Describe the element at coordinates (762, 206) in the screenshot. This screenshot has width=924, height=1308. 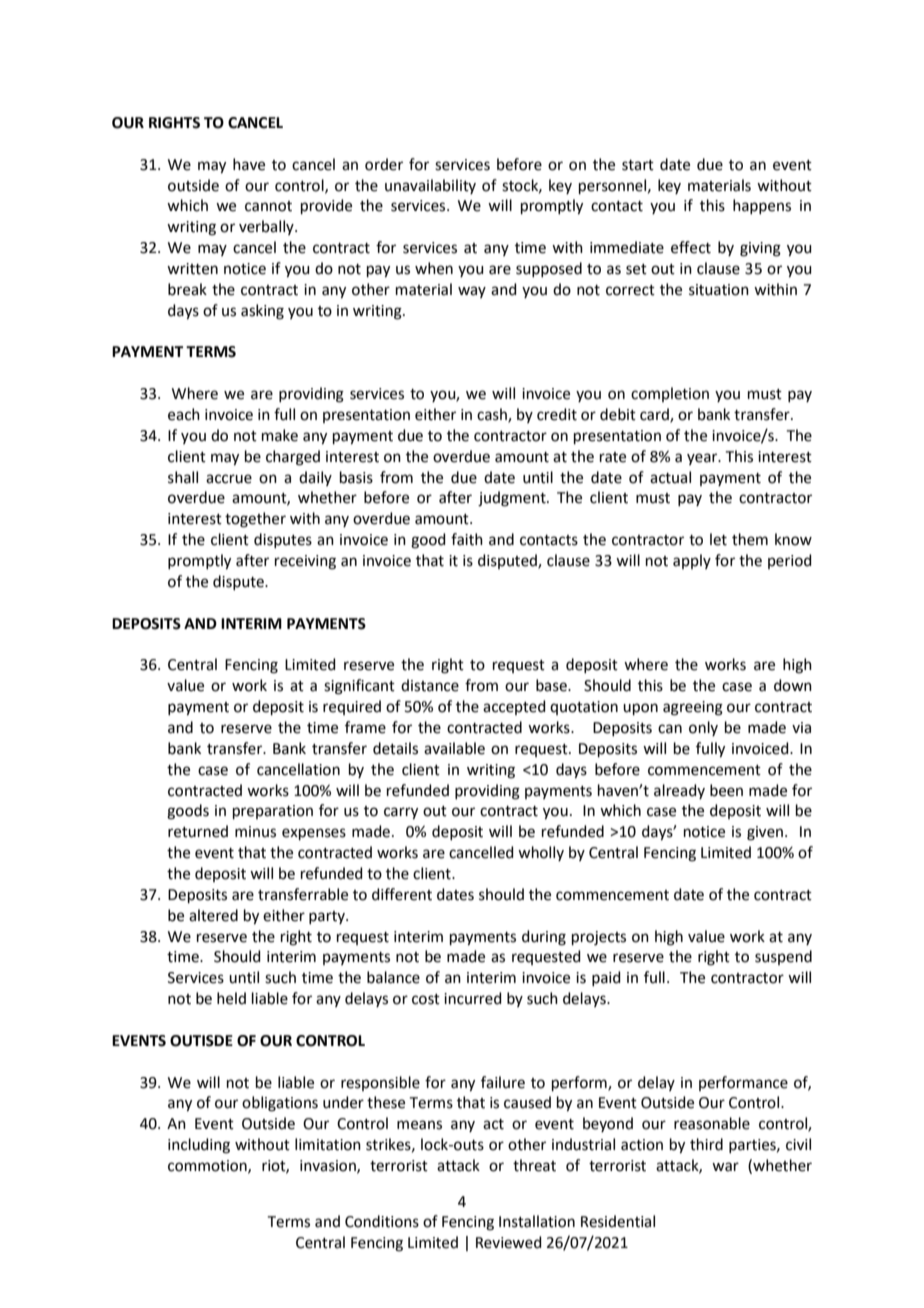
I see `happens` at that location.
